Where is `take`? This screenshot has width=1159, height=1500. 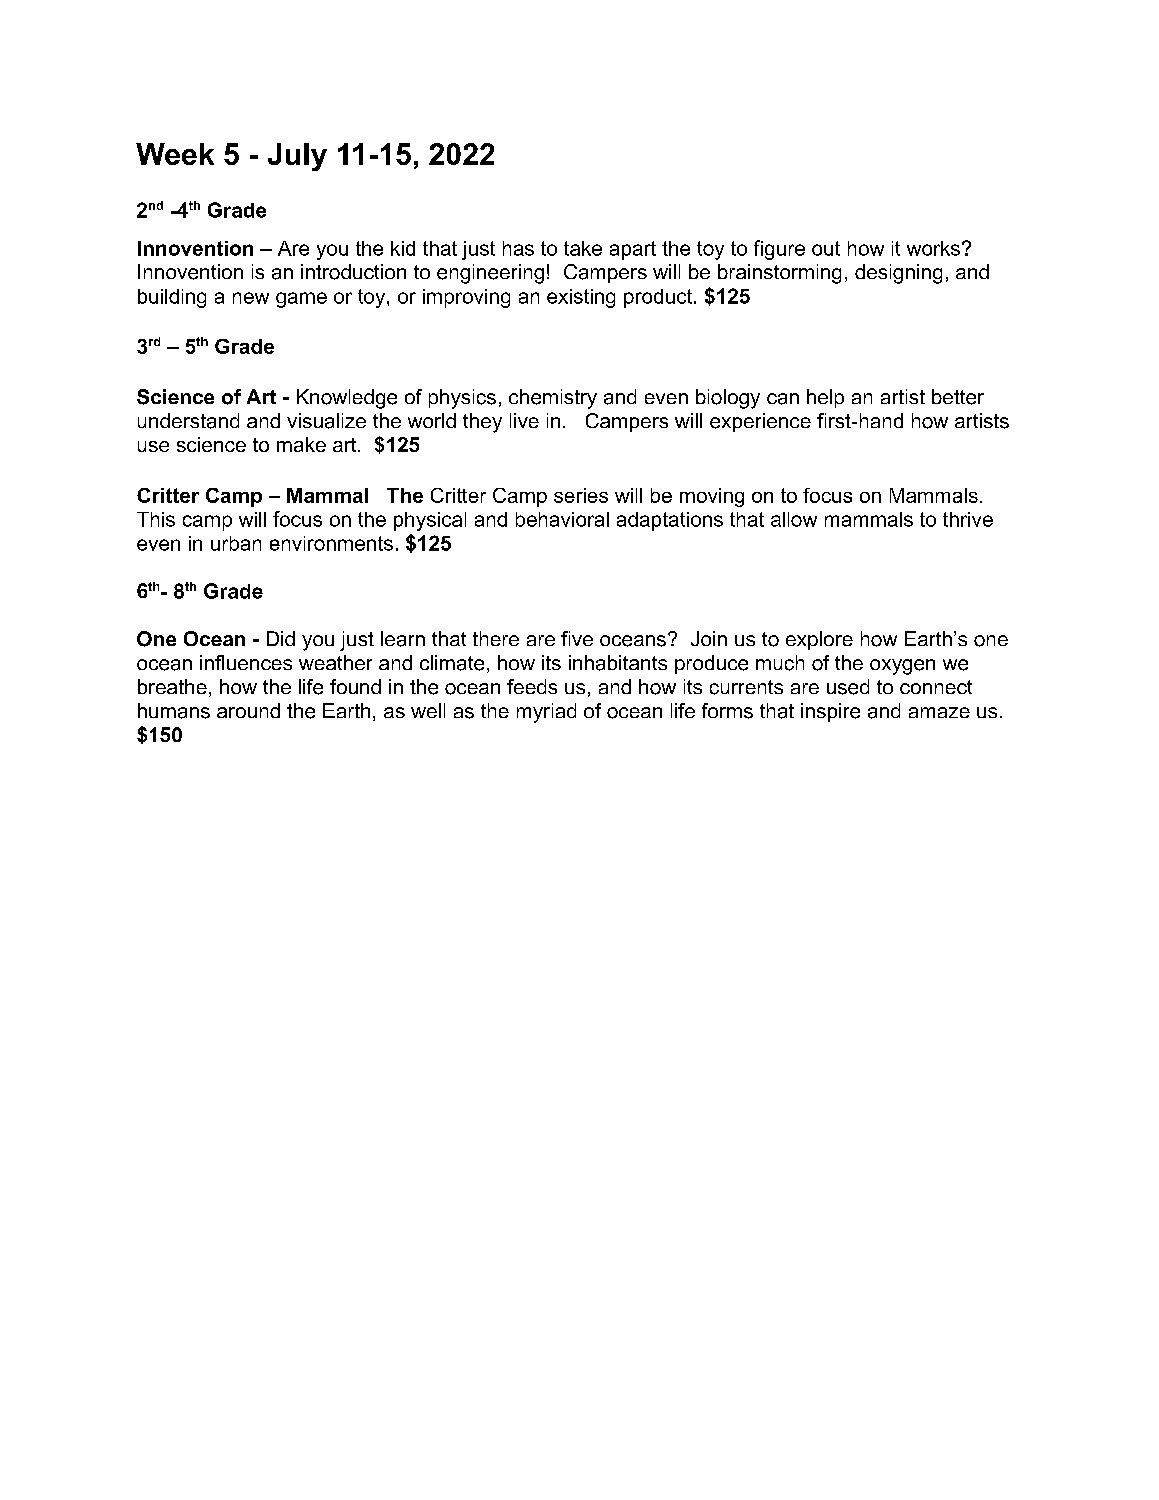 take is located at coordinates (583, 248).
